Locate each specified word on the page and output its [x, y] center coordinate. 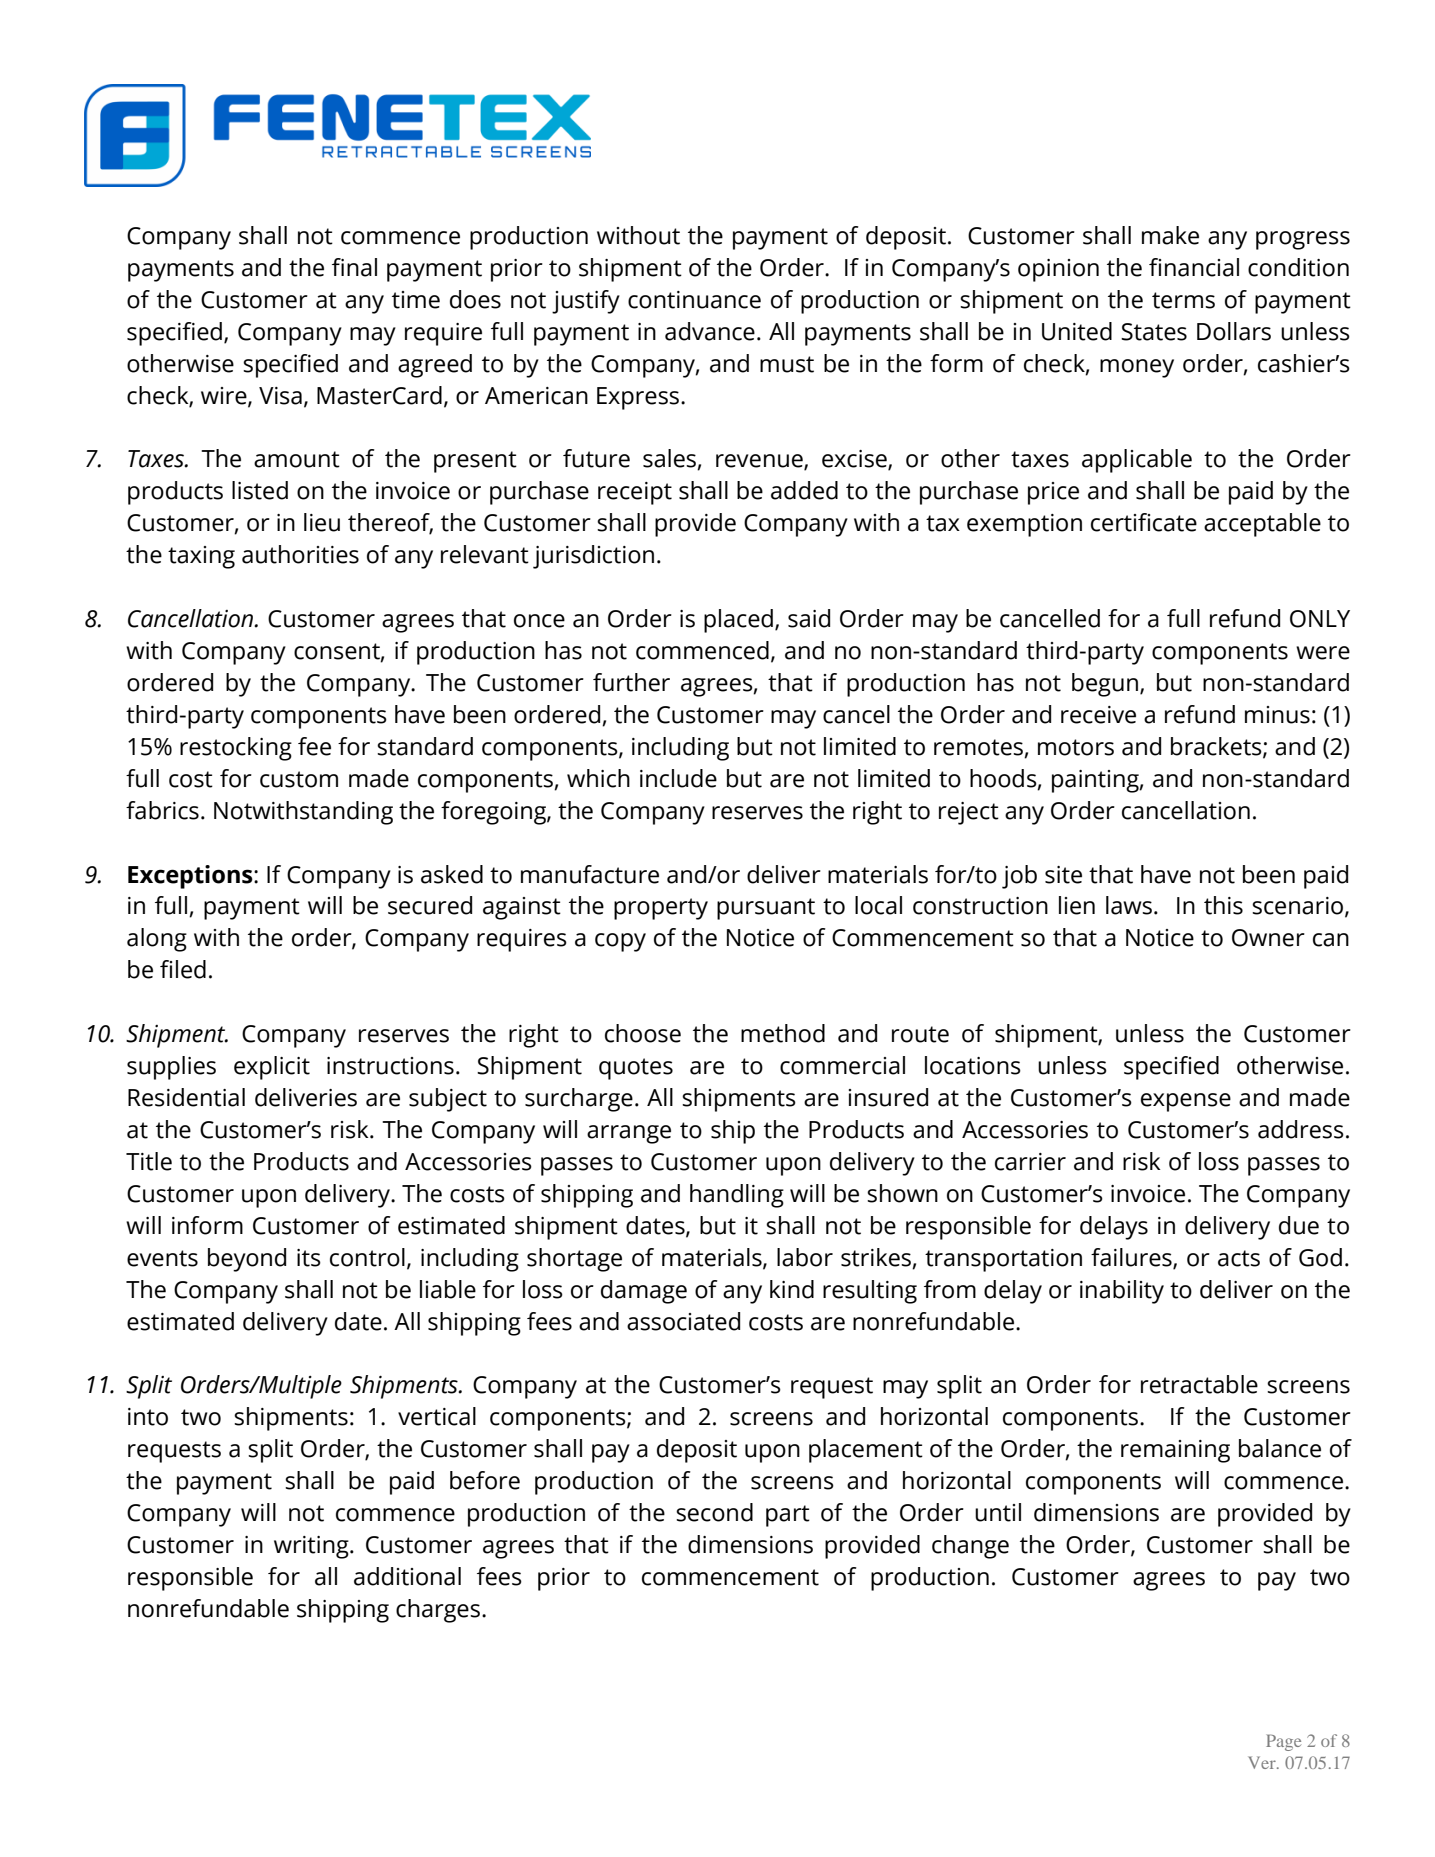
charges [438, 1611]
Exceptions [191, 877]
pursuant [766, 909]
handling [737, 1196]
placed [738, 621]
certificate [1144, 522]
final [354, 267]
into [148, 1417]
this [1223, 905]
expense [1186, 1102]
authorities [300, 554]
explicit [272, 1068]
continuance [694, 300]
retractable [1199, 1384]
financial [1194, 267]
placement [866, 1451]
